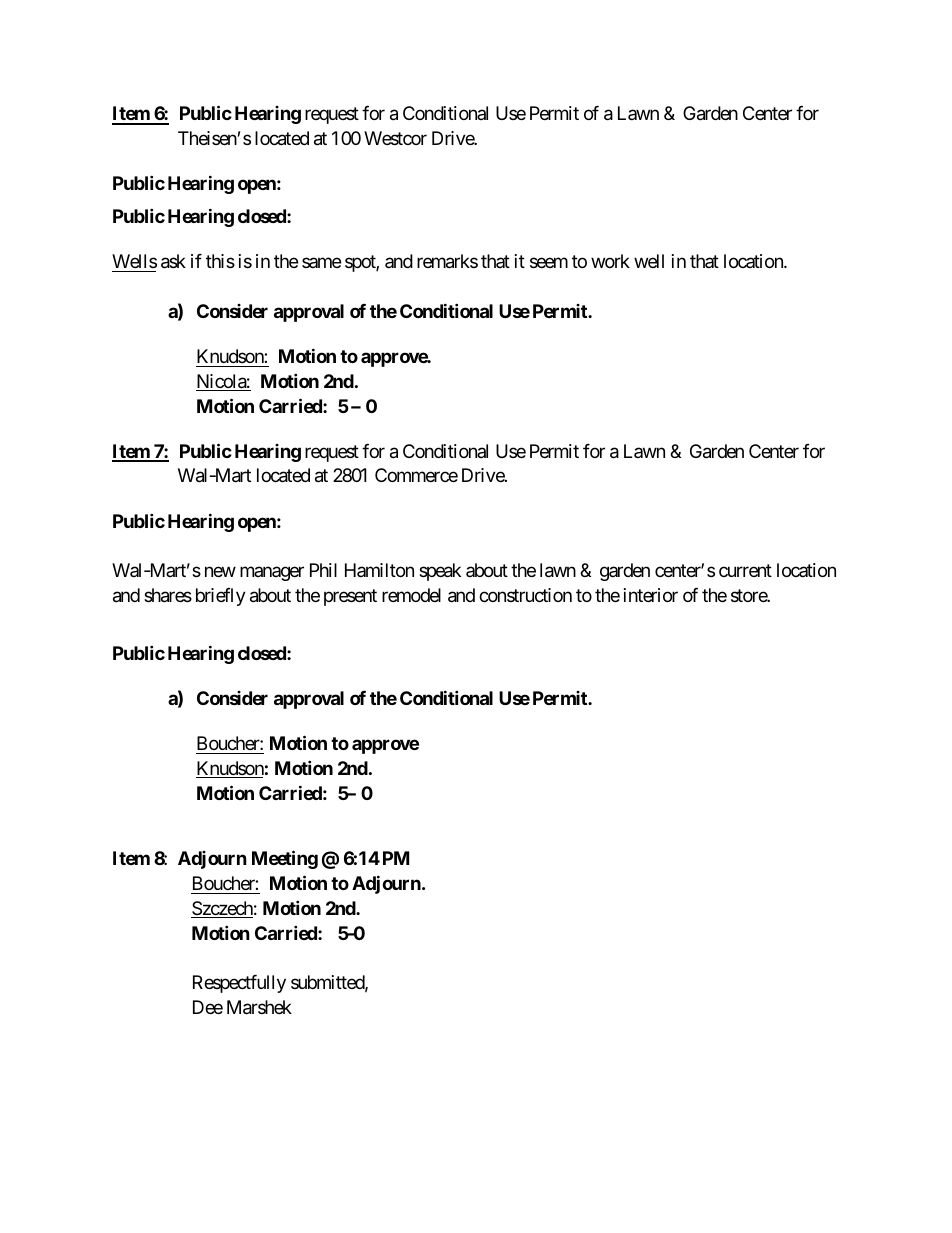 The image size is (952, 1233). I want to click on remodel, so click(411, 595).
